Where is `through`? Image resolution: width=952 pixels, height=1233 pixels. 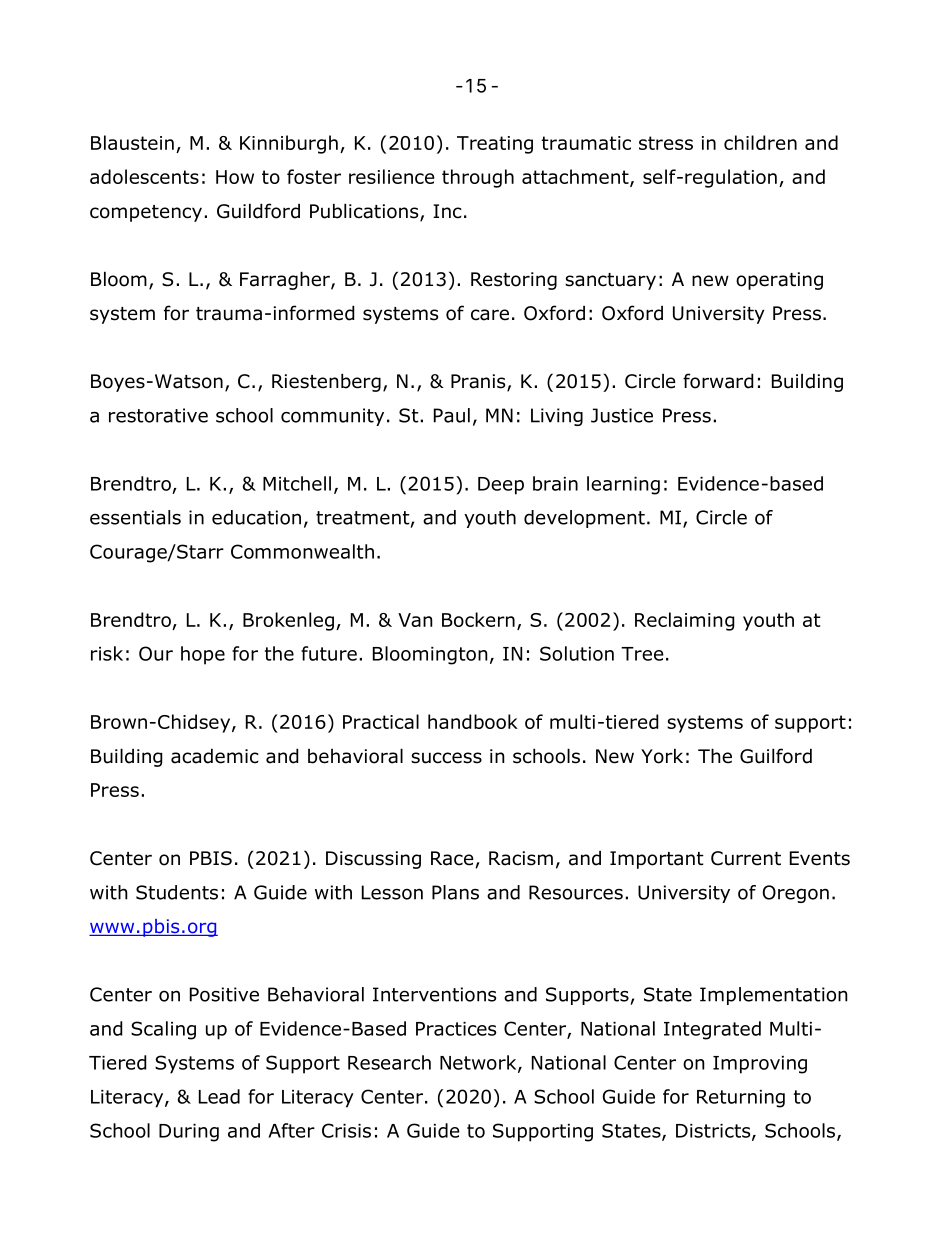
through is located at coordinates (478, 178).
